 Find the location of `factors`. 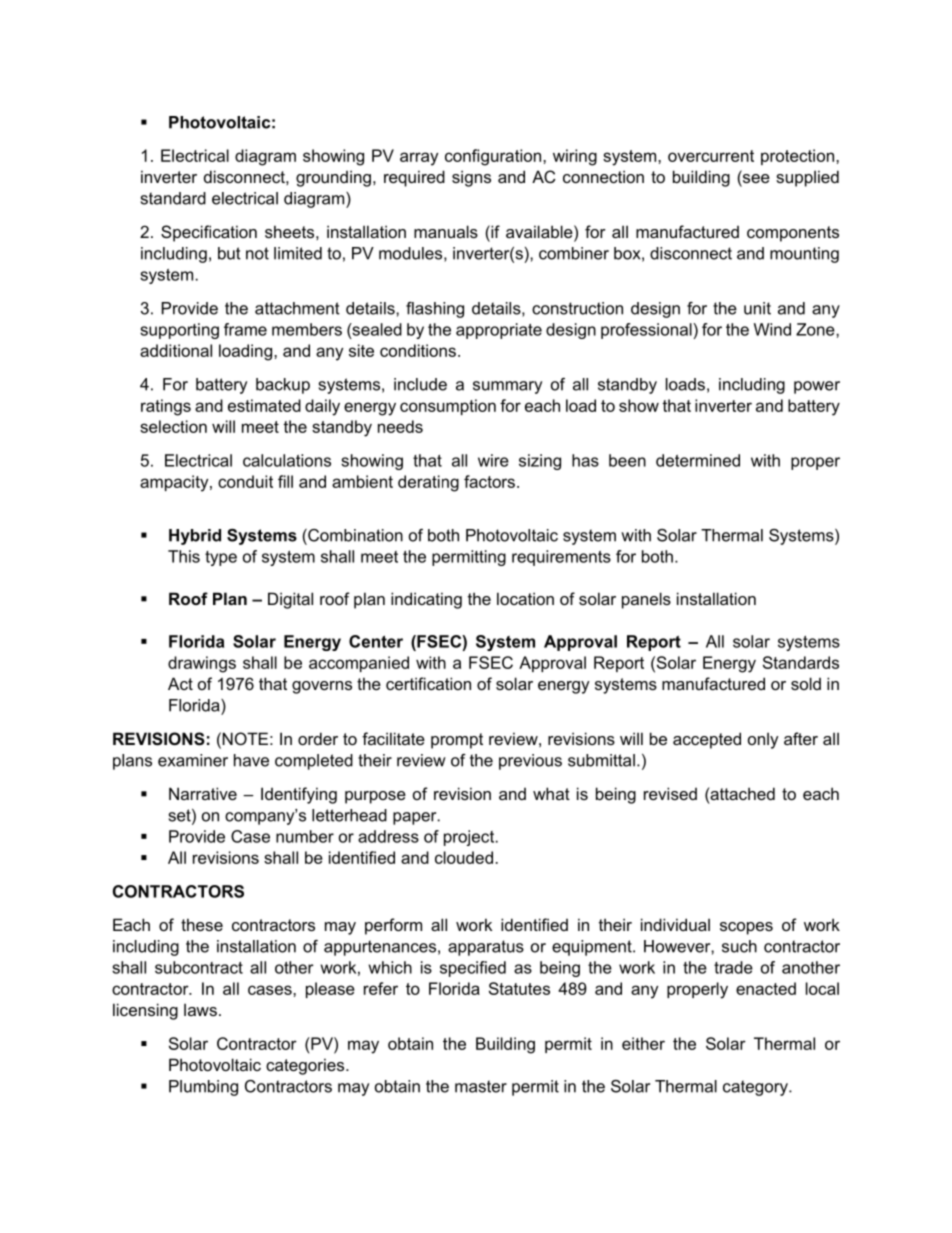

factors is located at coordinates (489, 481).
